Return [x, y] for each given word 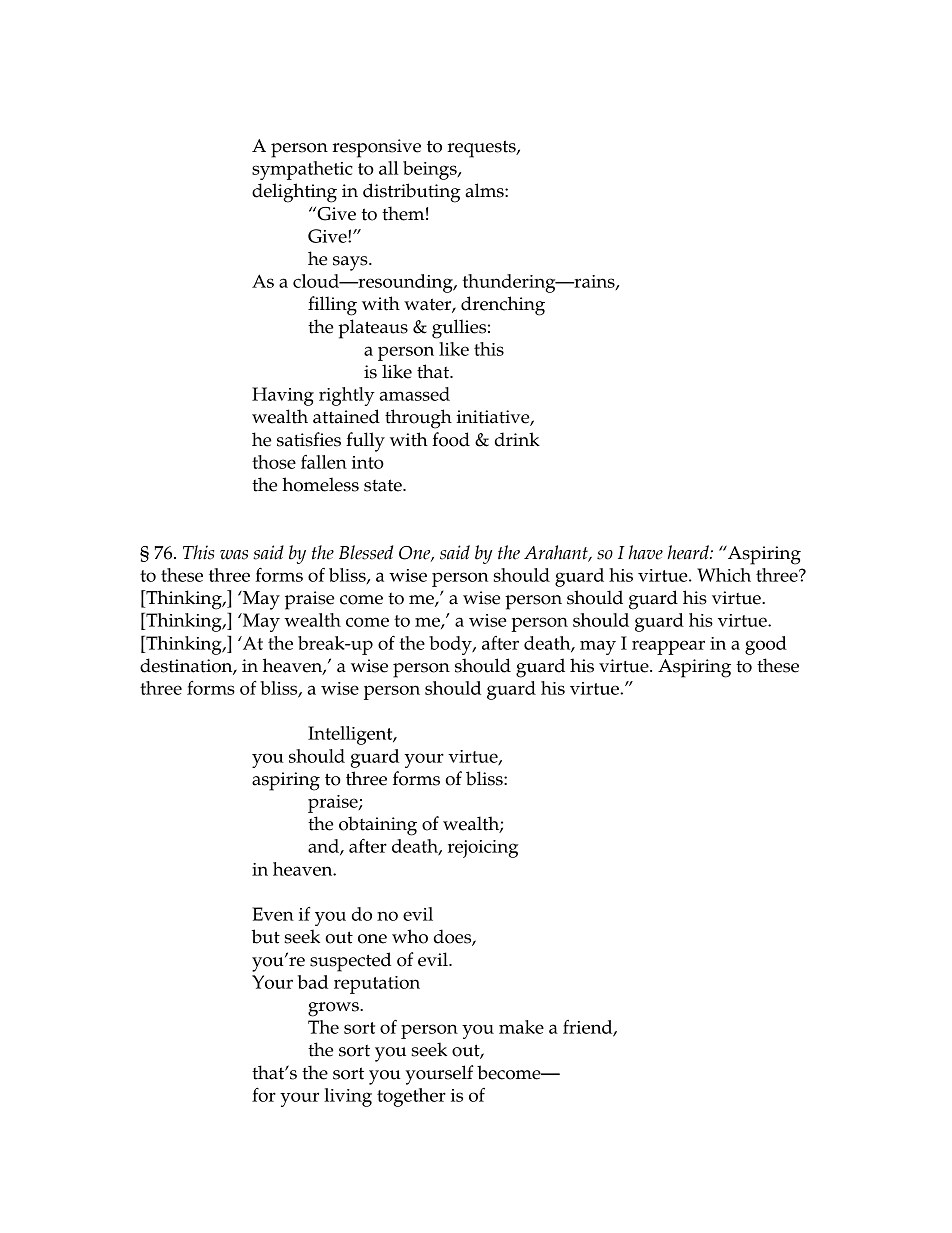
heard [689, 552]
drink [517, 439]
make [521, 1027]
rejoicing [483, 849]
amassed [414, 394]
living [348, 1097]
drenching [503, 306]
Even [273, 914]
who [410, 936]
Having [283, 396]
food [451, 439]
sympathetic [302, 170]
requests [483, 149]
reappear [668, 647]
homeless [320, 484]
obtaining [378, 826]
